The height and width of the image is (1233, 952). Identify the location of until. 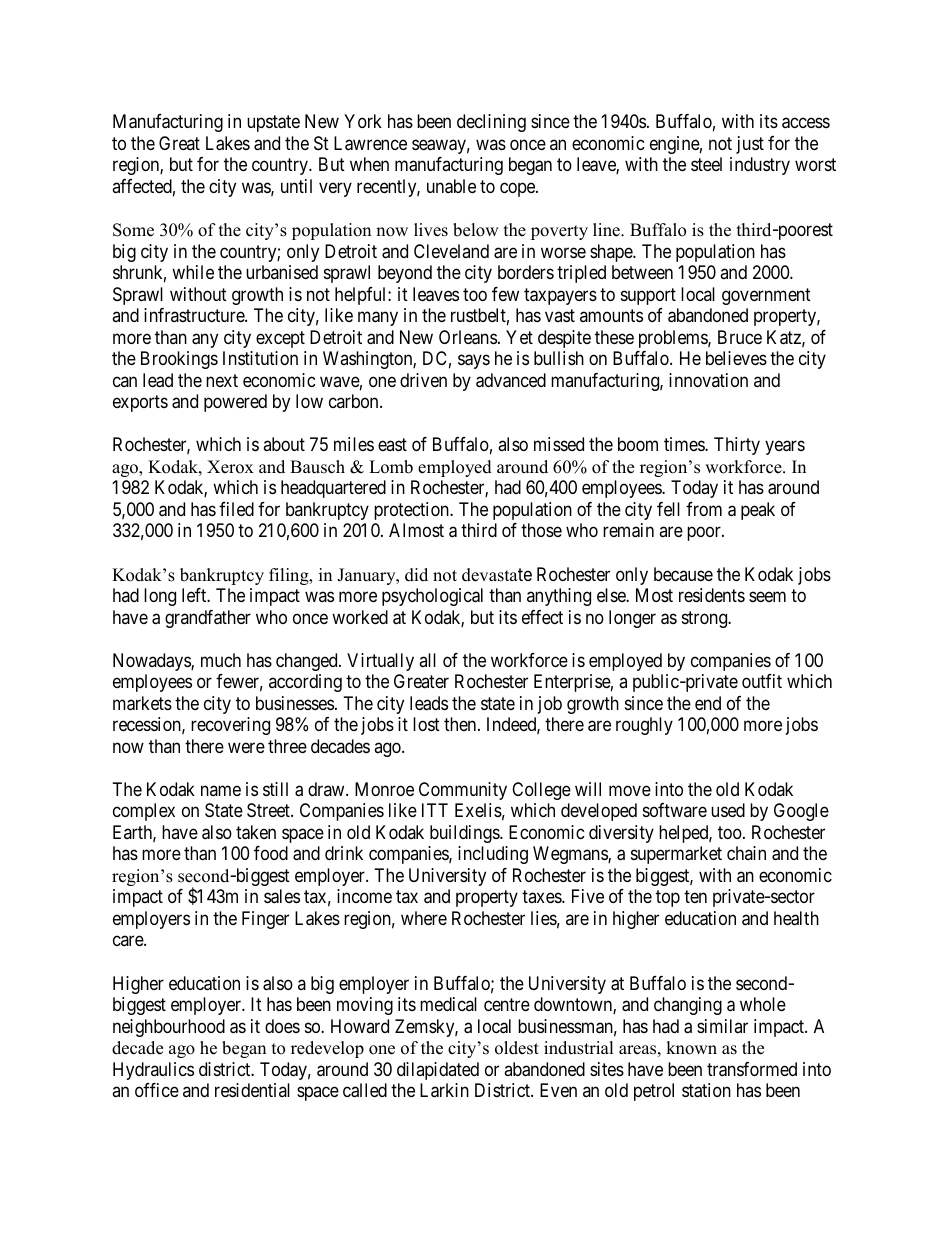
(296, 186).
